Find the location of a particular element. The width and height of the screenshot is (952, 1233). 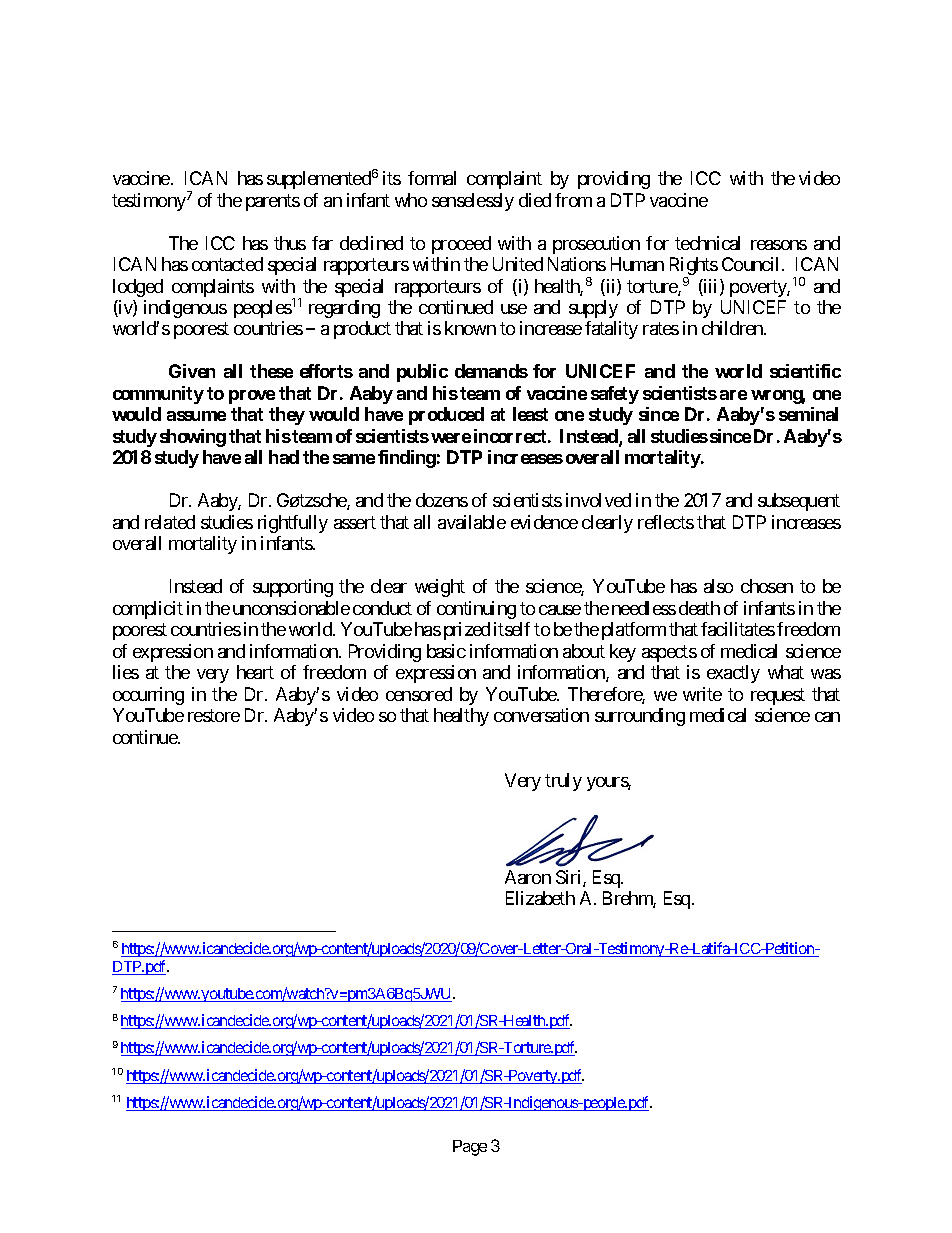

parents is located at coordinates (273, 202).
